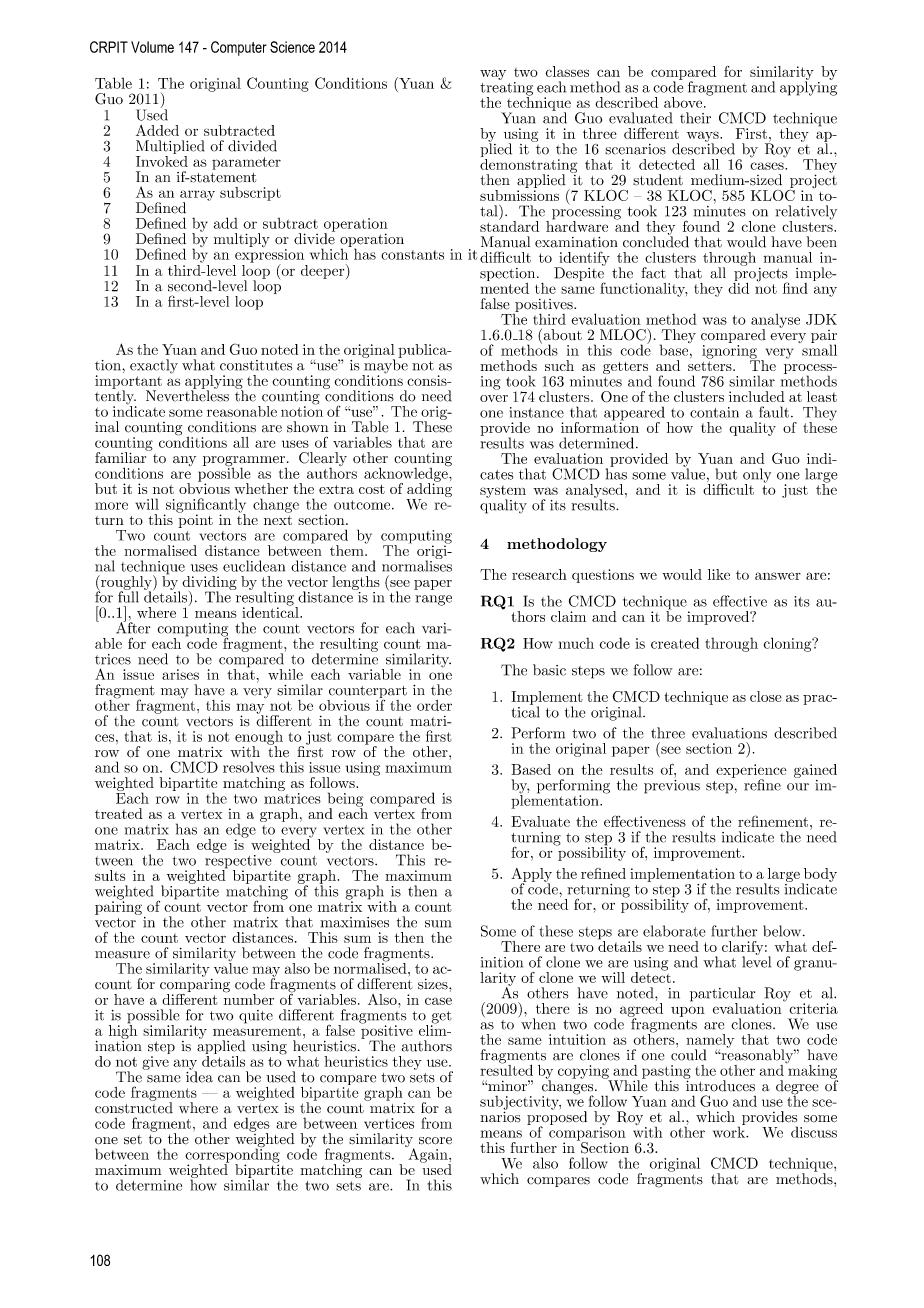  Describe the element at coordinates (719, 574) in the page. I see `like` at that location.
